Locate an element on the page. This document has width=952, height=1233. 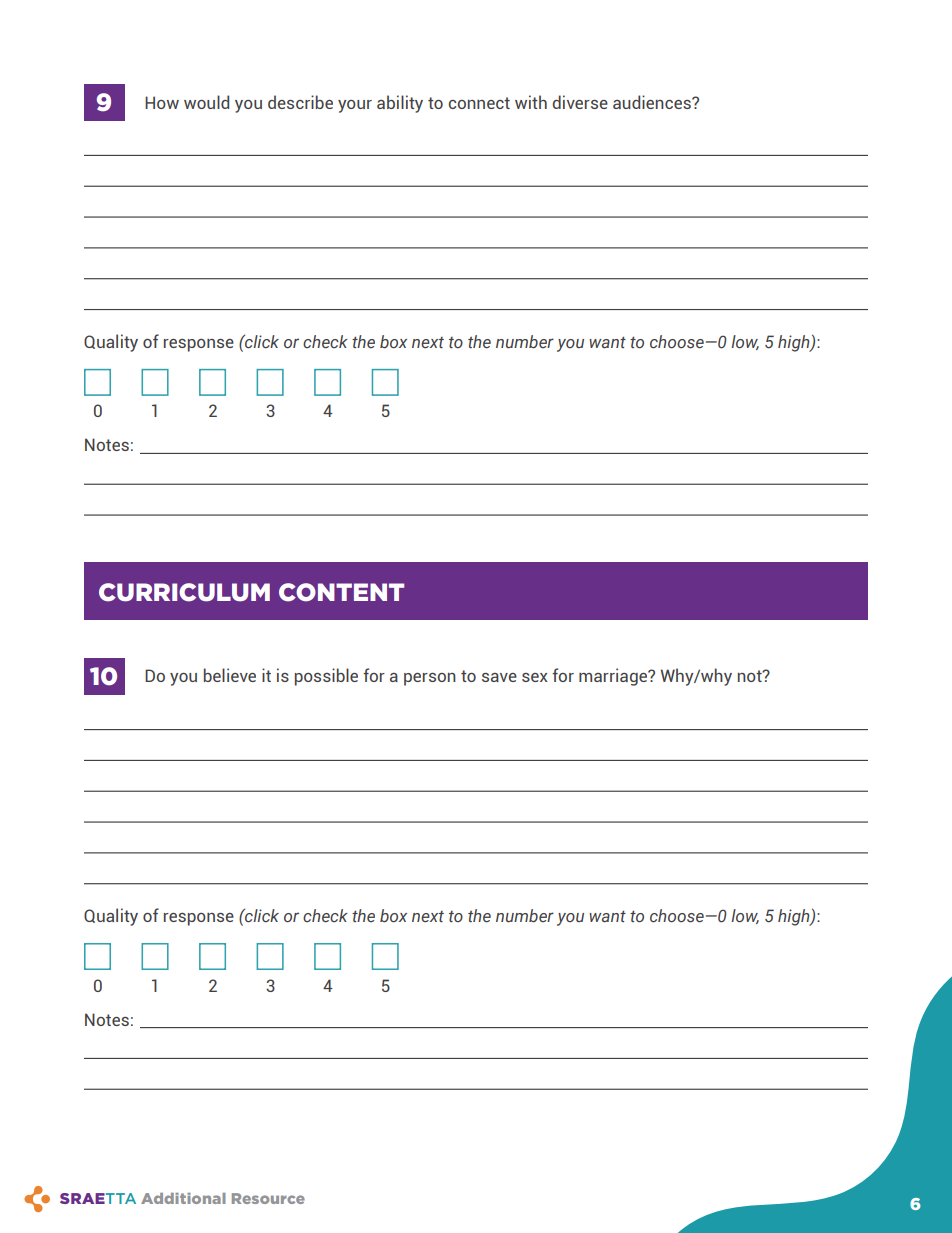
ability is located at coordinates (400, 104).
